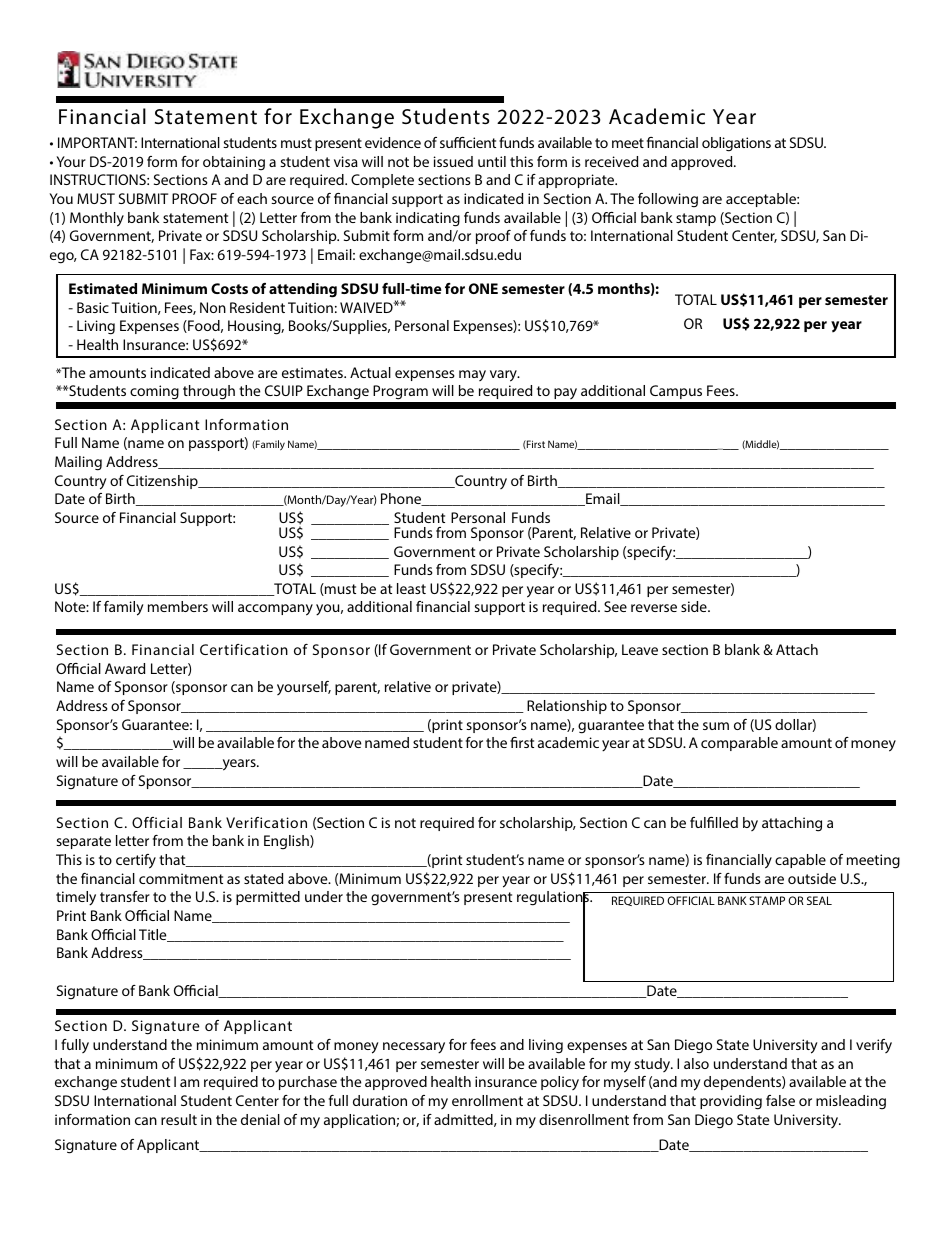 The width and height of the document is (952, 1233). I want to click on health, so click(451, 1081).
